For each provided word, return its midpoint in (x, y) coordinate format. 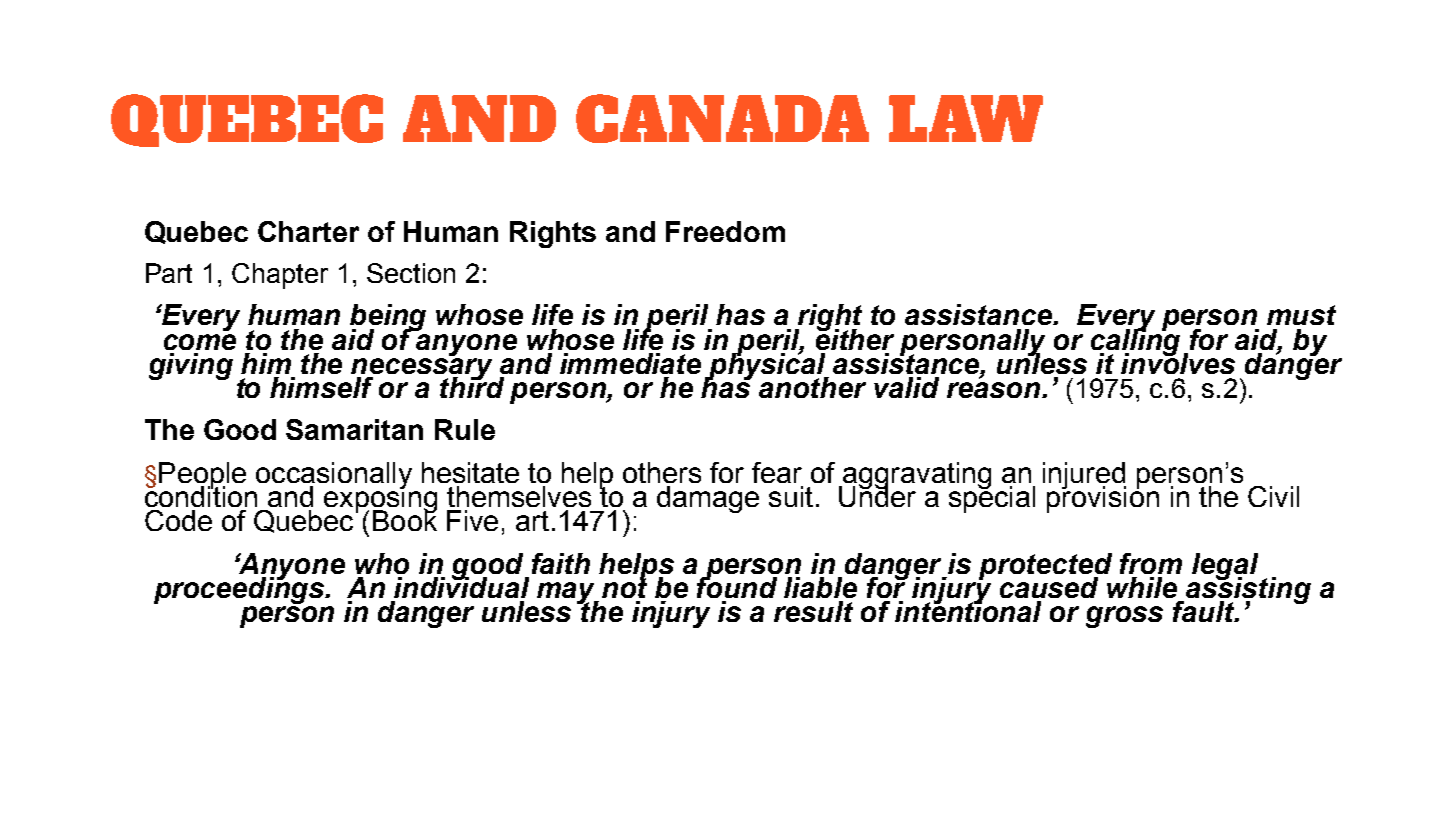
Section (411, 273)
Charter (308, 231)
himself (321, 387)
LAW (966, 118)
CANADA (722, 118)
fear (777, 472)
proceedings (240, 589)
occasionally (334, 476)
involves (1178, 362)
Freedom (725, 231)
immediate (630, 363)
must (1301, 315)
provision (1103, 498)
